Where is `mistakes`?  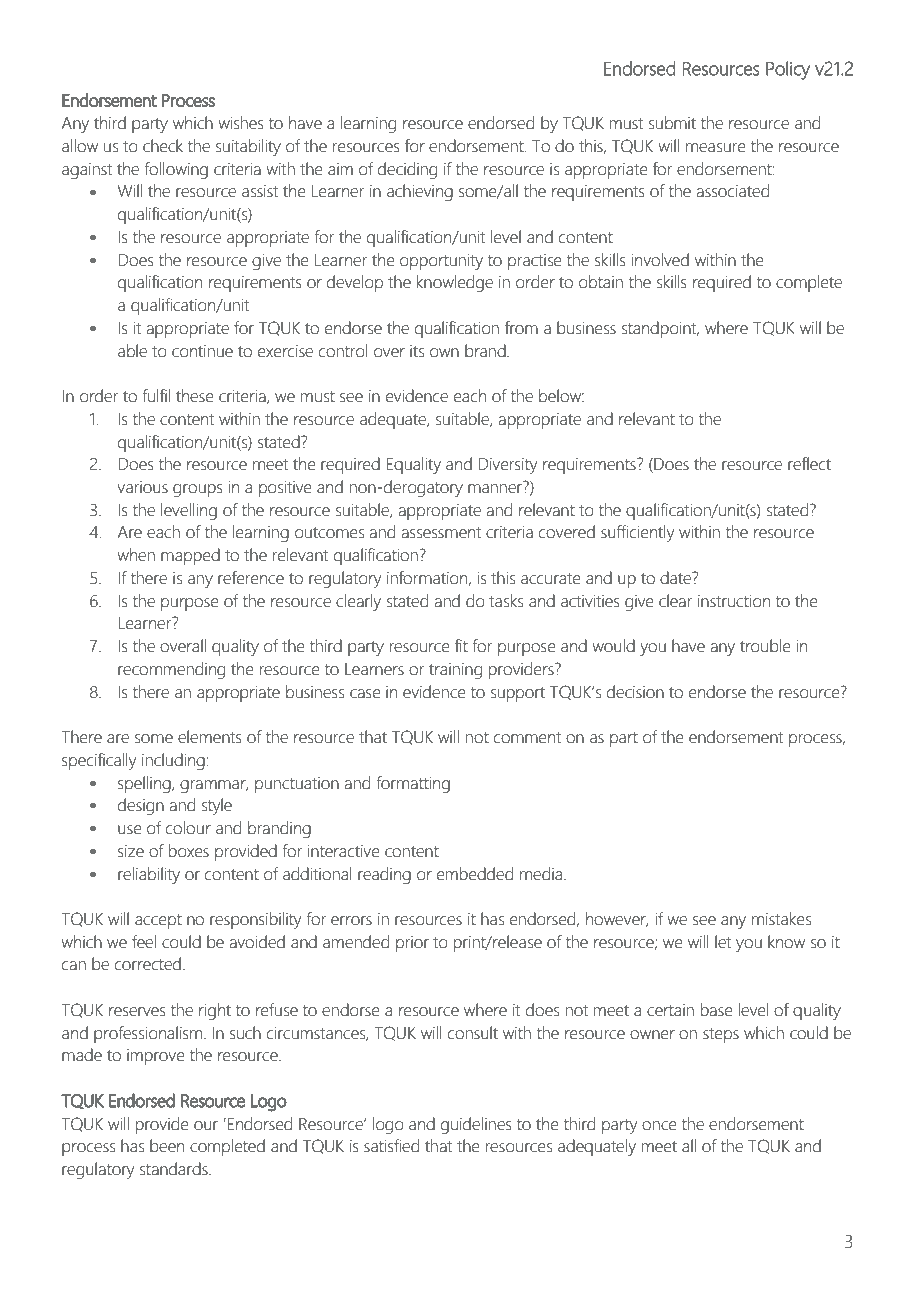
mistakes is located at coordinates (781, 919).
